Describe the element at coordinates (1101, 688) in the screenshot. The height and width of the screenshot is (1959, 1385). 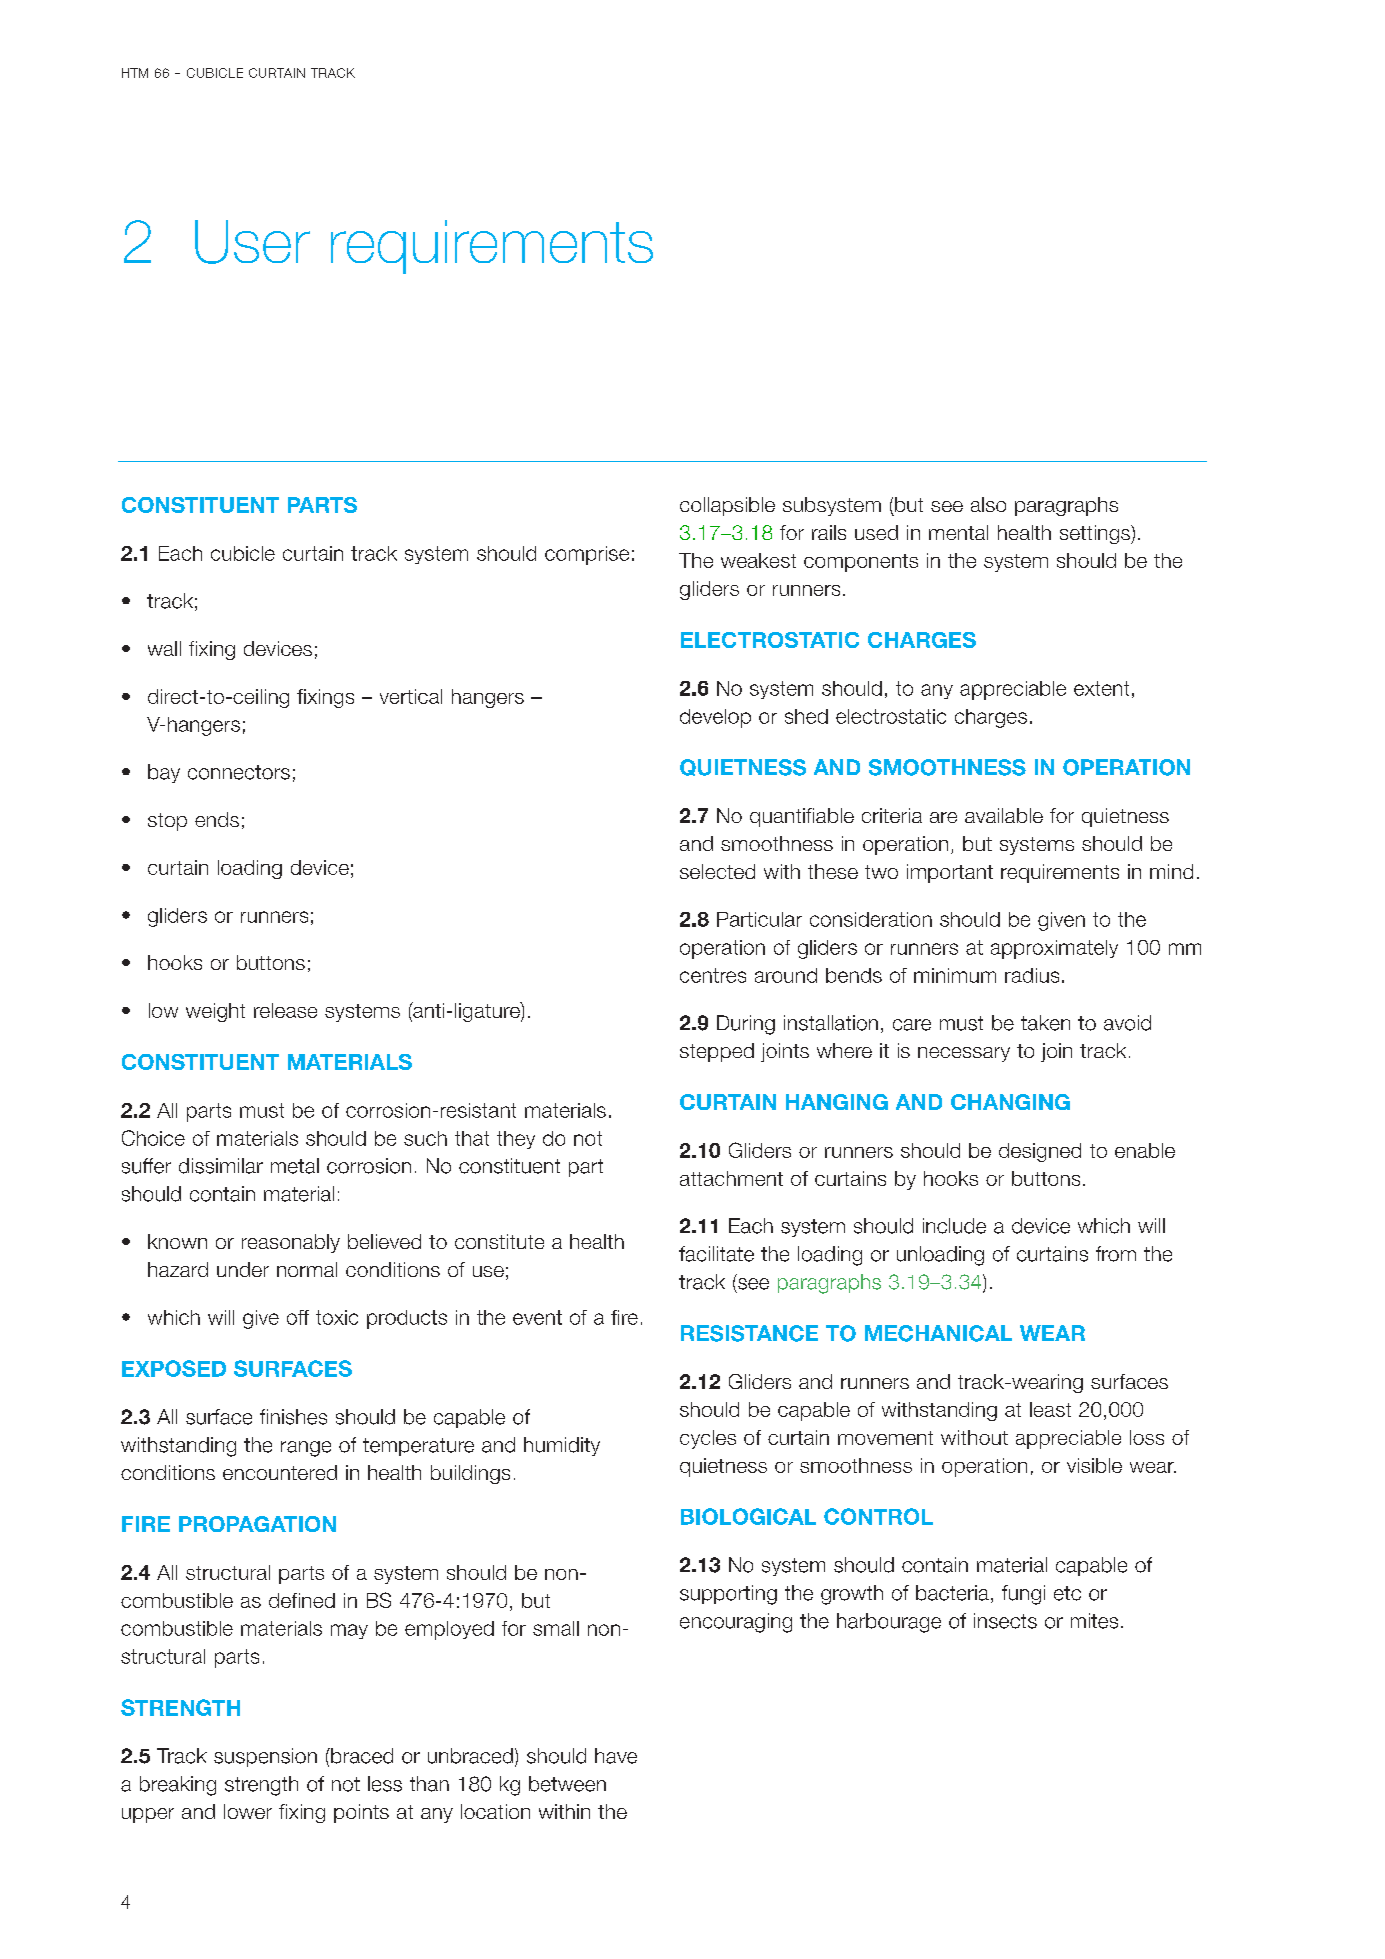
I see `extent` at that location.
